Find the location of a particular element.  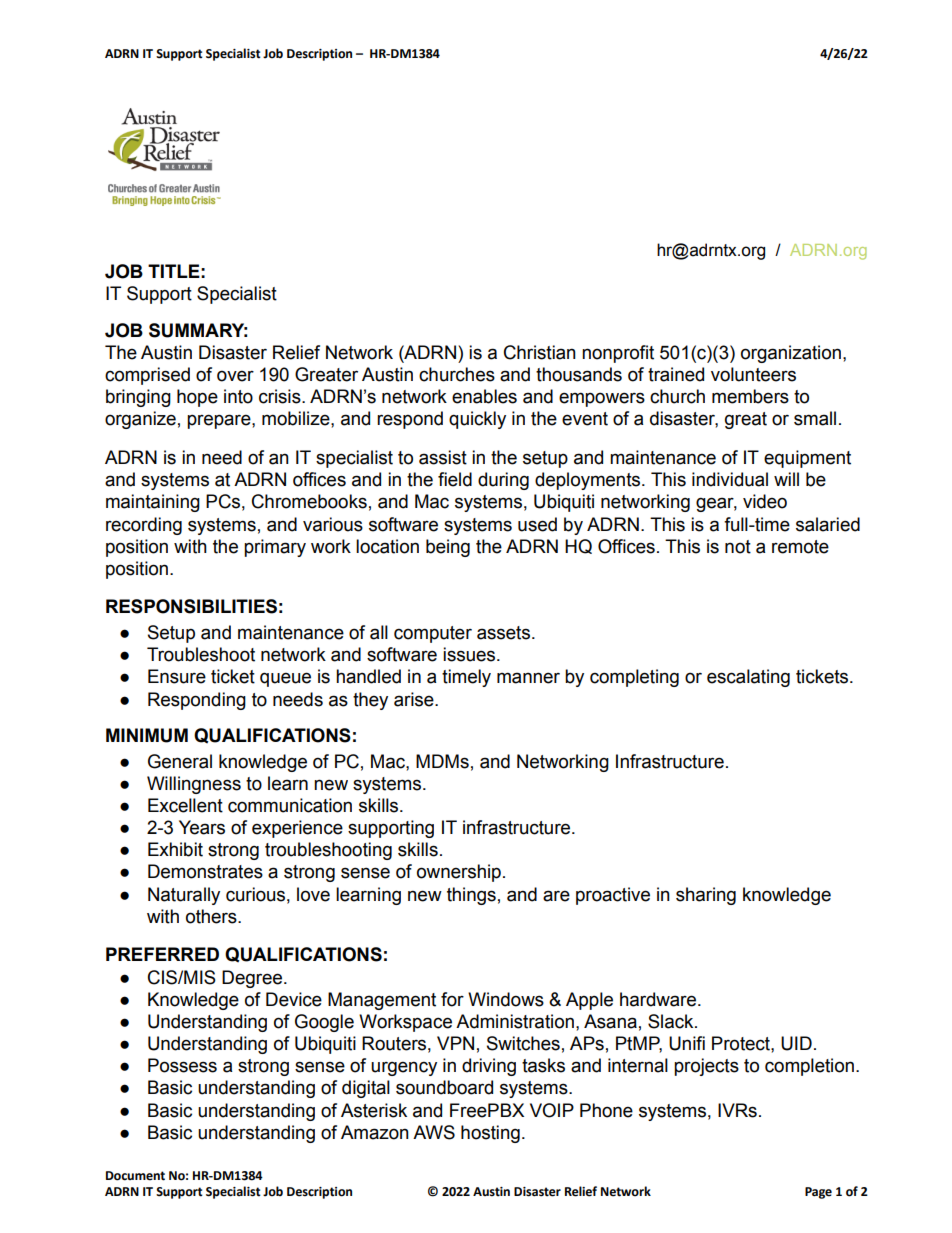

hardware is located at coordinates (659, 999).
